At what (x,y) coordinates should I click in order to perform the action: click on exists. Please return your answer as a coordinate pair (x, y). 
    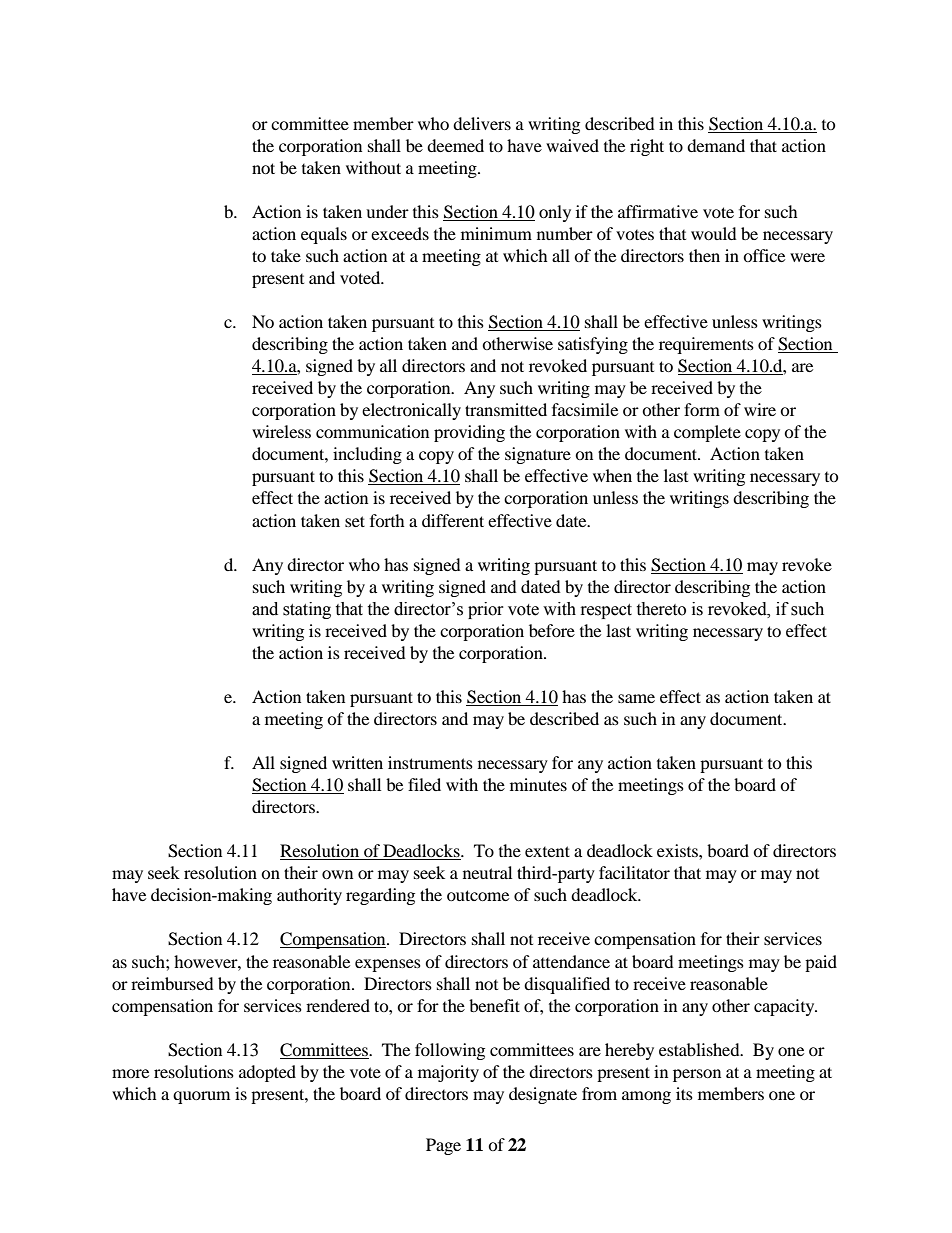
    Looking at the image, I should click on (678, 850).
